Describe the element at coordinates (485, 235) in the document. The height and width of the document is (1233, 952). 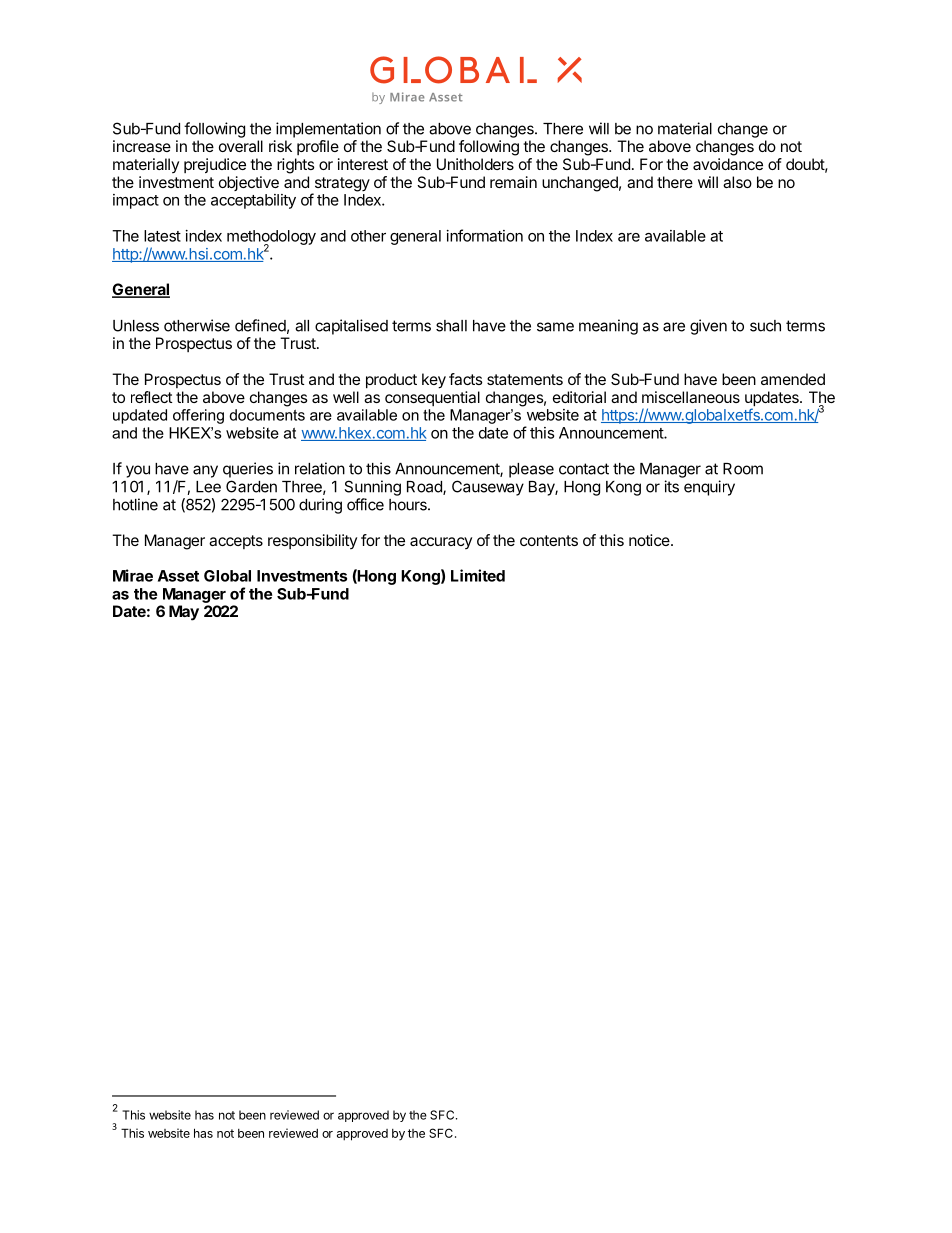
I see `information` at that location.
